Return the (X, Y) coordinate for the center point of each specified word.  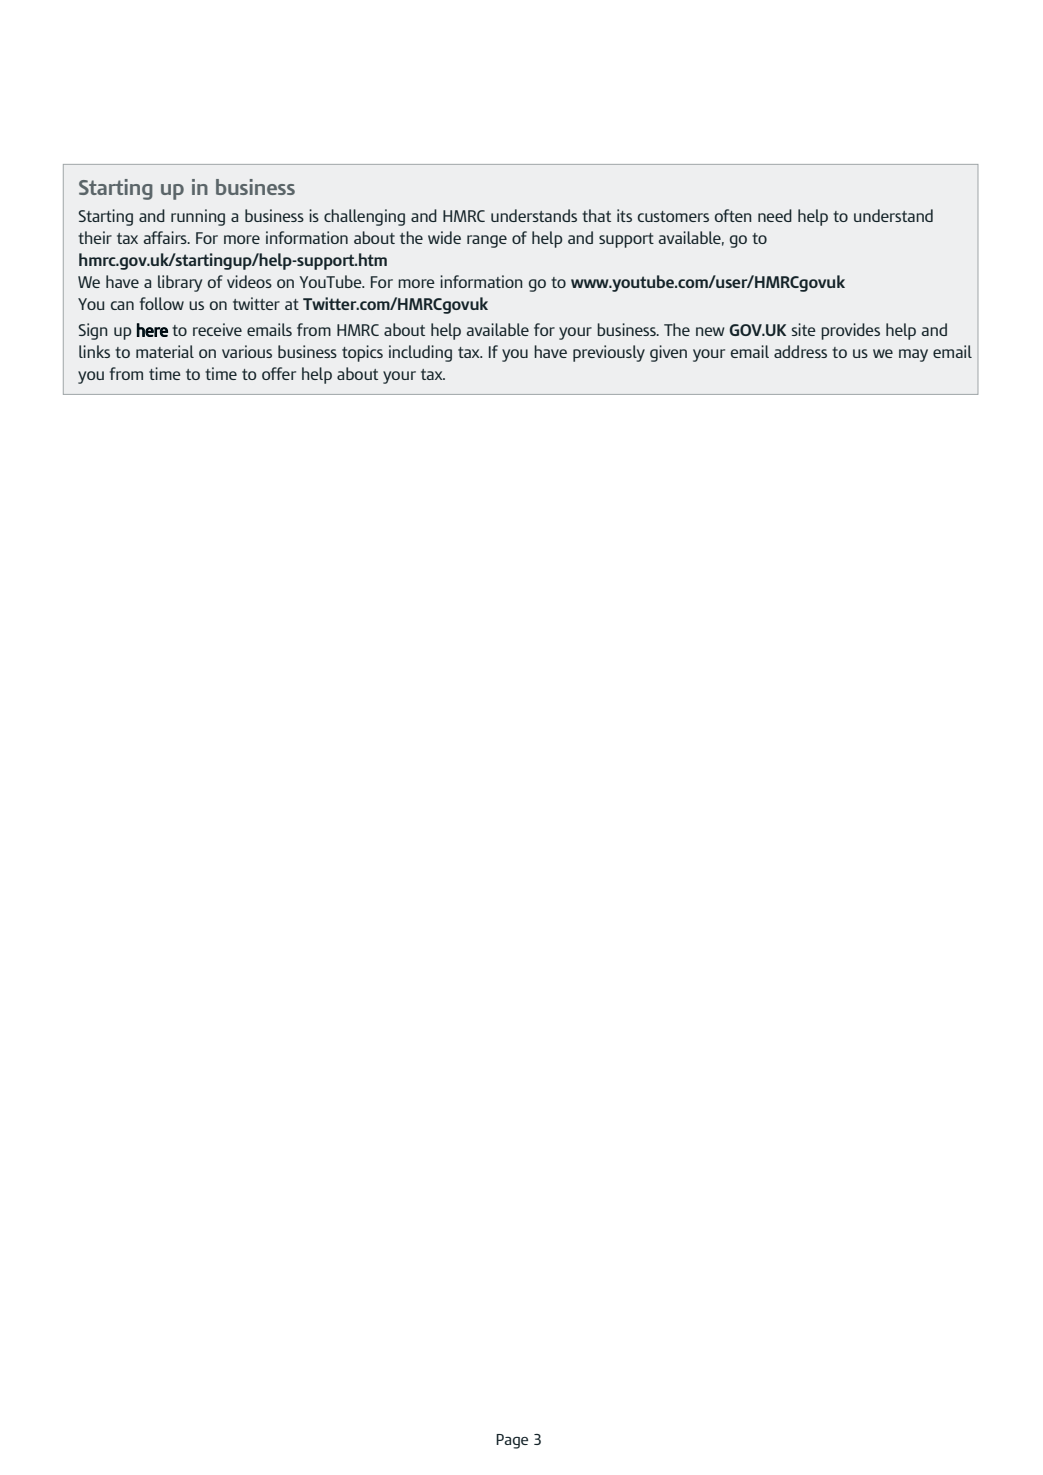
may (913, 355)
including (420, 353)
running (198, 217)
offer (279, 373)
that (596, 215)
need (775, 215)
